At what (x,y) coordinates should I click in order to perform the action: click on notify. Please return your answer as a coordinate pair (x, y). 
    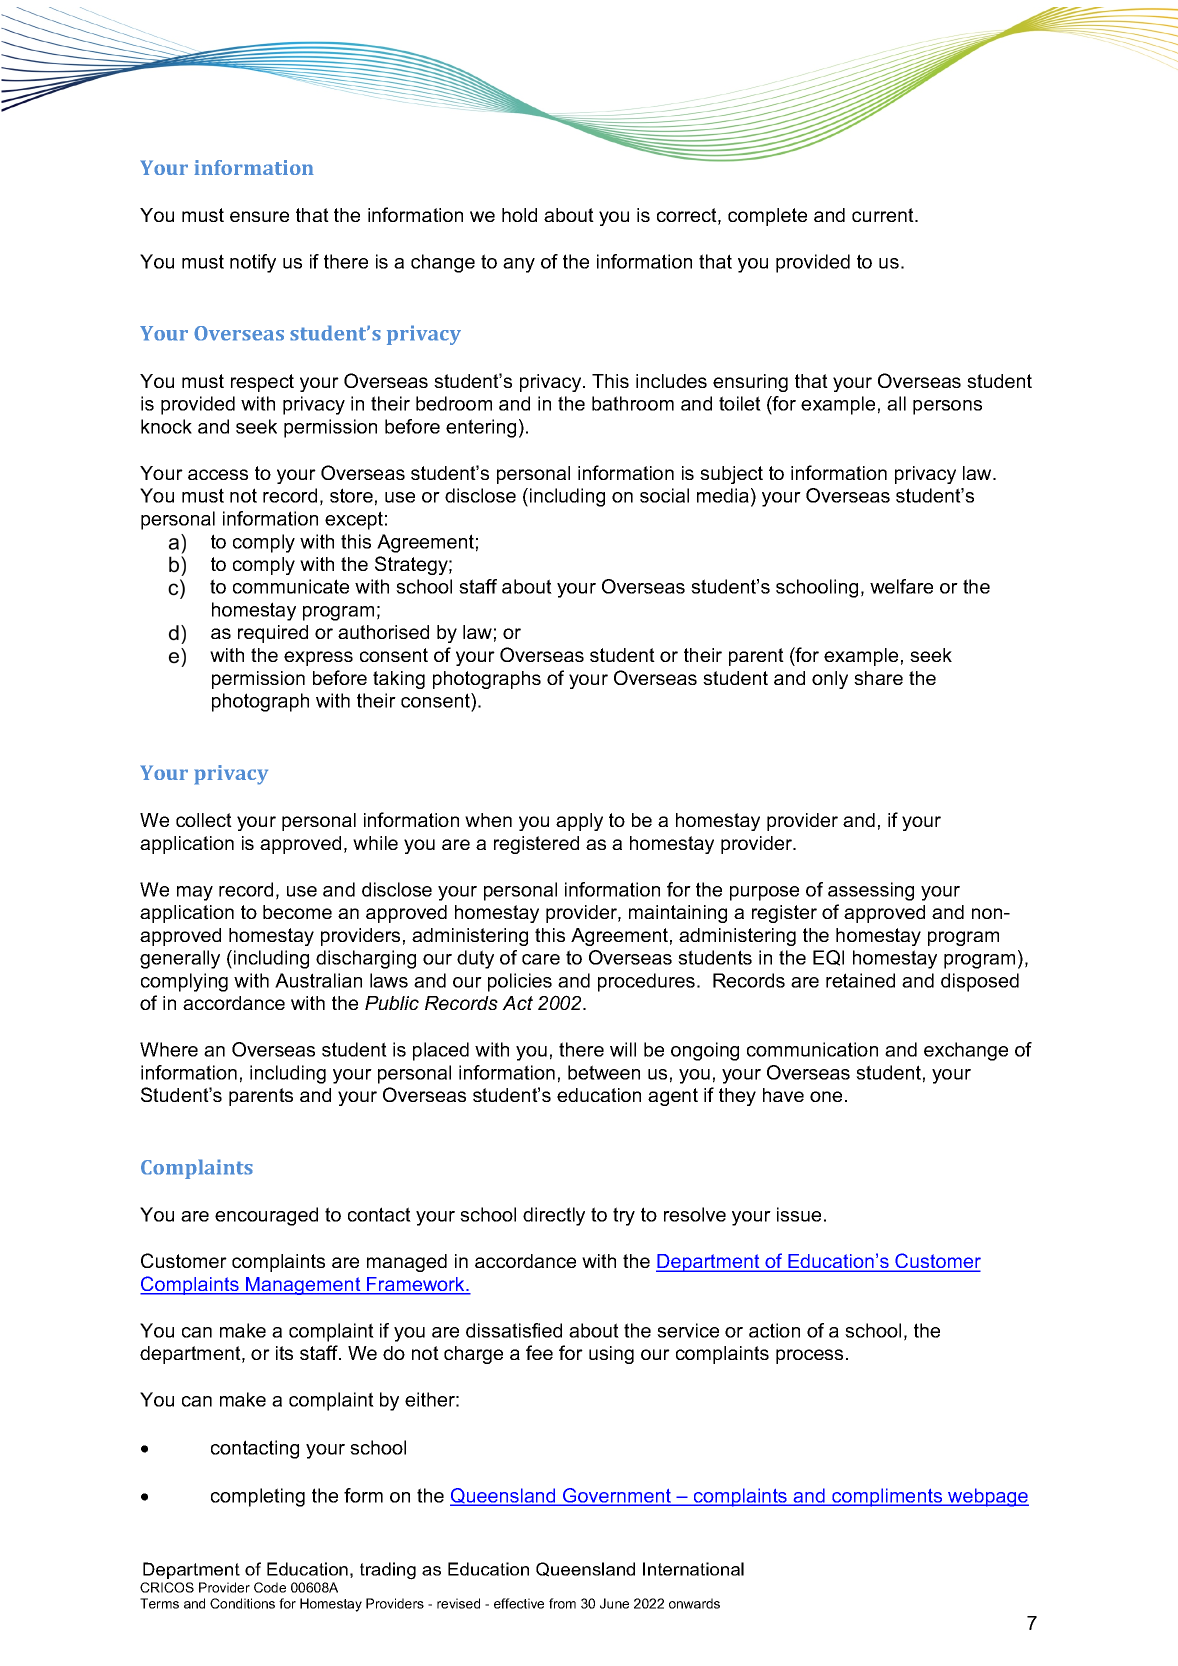
    Looking at the image, I should click on (253, 263).
